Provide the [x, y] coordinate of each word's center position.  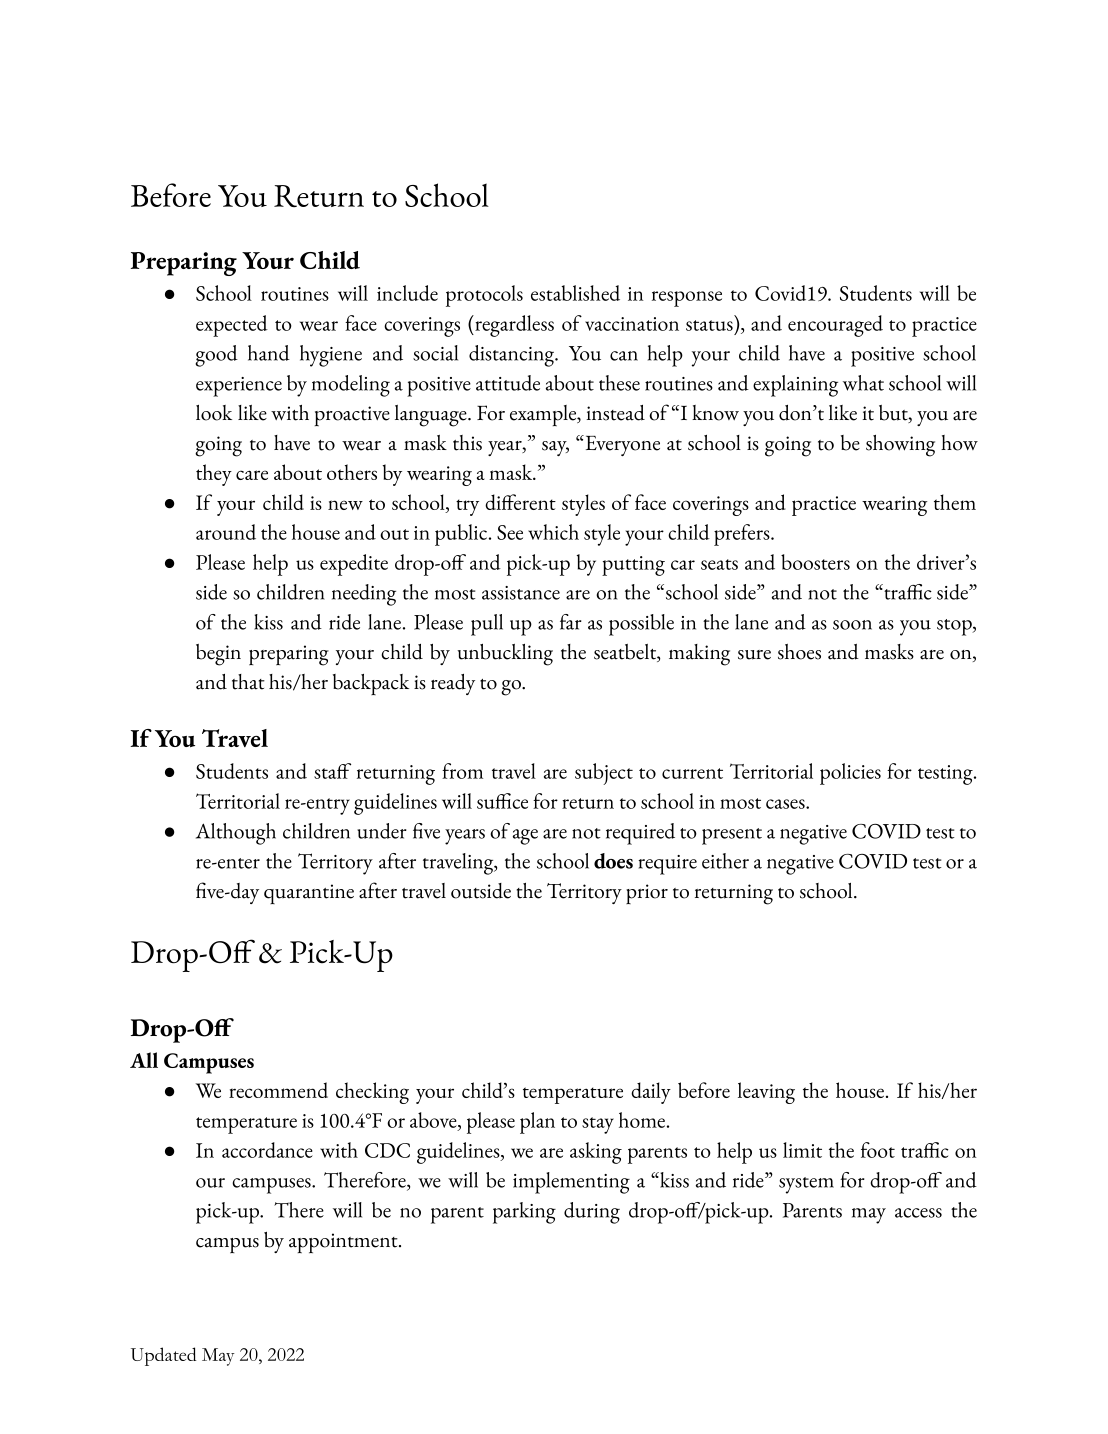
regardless [513, 326]
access [918, 1213]
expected [232, 326]
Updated [163, 1356]
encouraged [835, 326]
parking [524, 1213]
